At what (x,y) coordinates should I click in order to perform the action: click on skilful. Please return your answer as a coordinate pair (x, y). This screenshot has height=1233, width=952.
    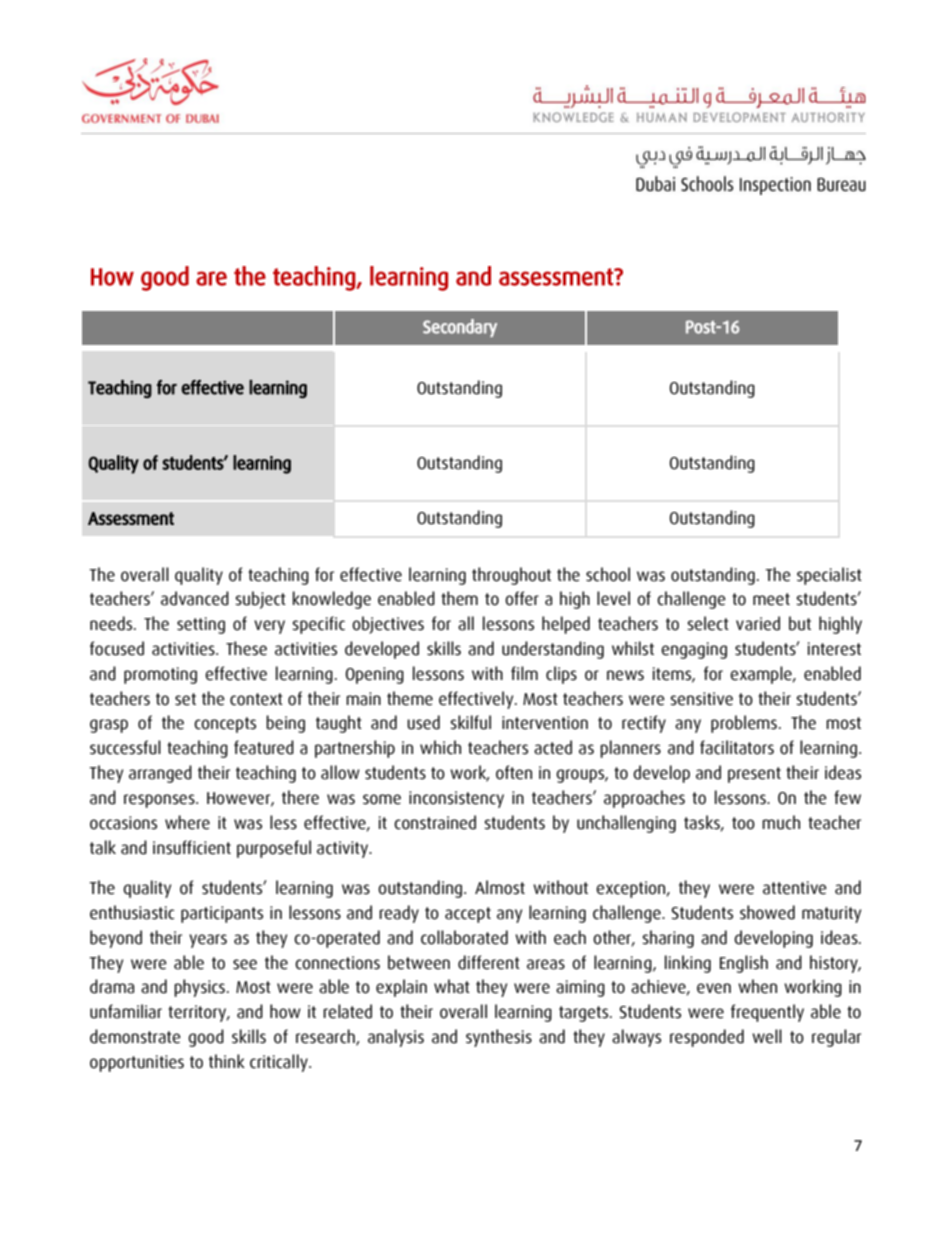
    Looking at the image, I should click on (470, 722).
